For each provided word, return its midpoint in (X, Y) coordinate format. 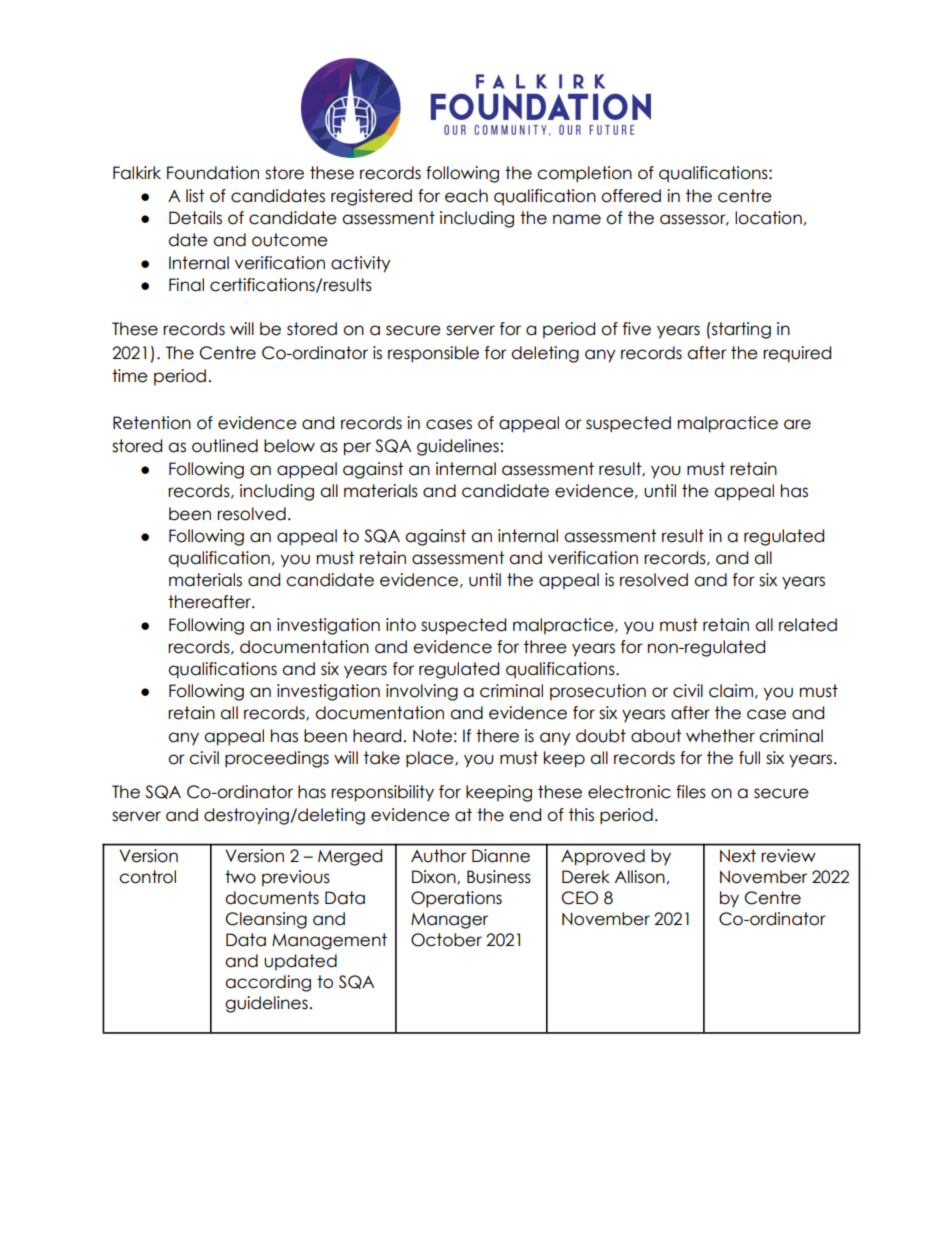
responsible (433, 354)
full (749, 758)
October (446, 940)
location (768, 218)
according (268, 983)
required (797, 354)
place (431, 759)
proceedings (277, 759)
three (545, 647)
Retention (152, 423)
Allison (640, 877)
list (195, 196)
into (401, 625)
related (808, 625)
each (466, 196)
